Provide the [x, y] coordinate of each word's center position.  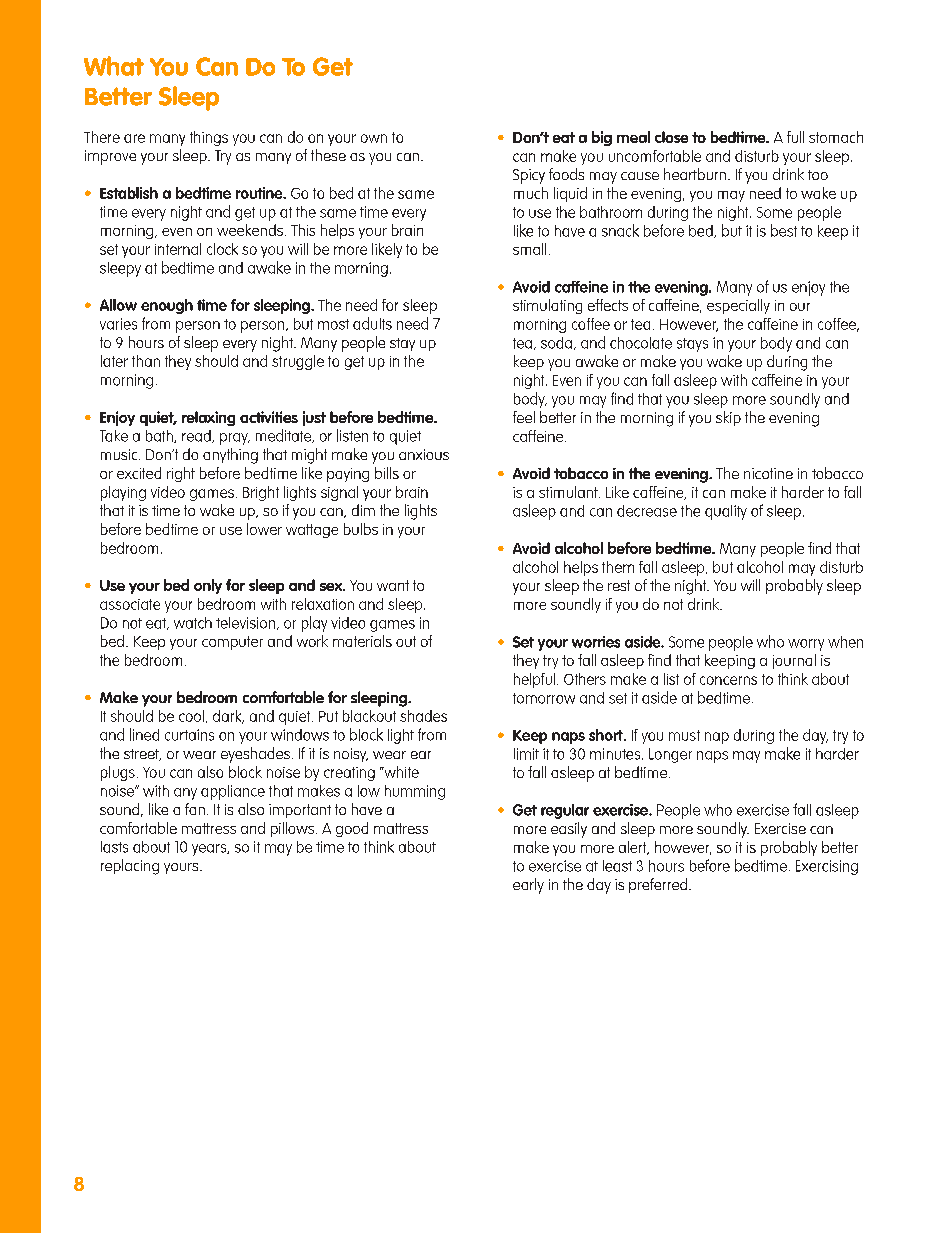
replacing [130, 867]
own [374, 138]
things [209, 138]
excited [139, 473]
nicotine [768, 473]
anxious [424, 454]
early [528, 886]
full [795, 137]
